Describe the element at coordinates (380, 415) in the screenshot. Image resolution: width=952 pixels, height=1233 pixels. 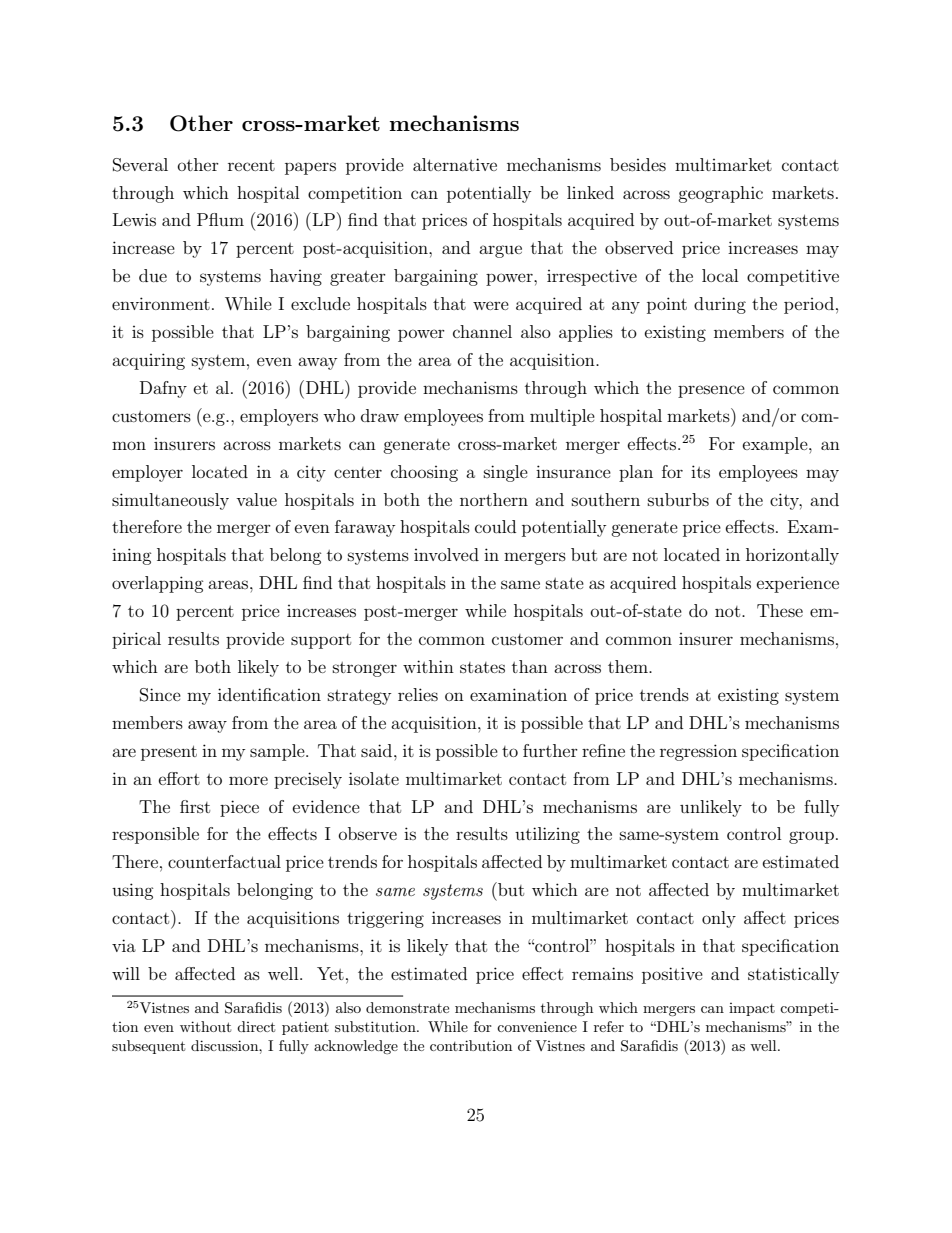
I see `draw` at that location.
